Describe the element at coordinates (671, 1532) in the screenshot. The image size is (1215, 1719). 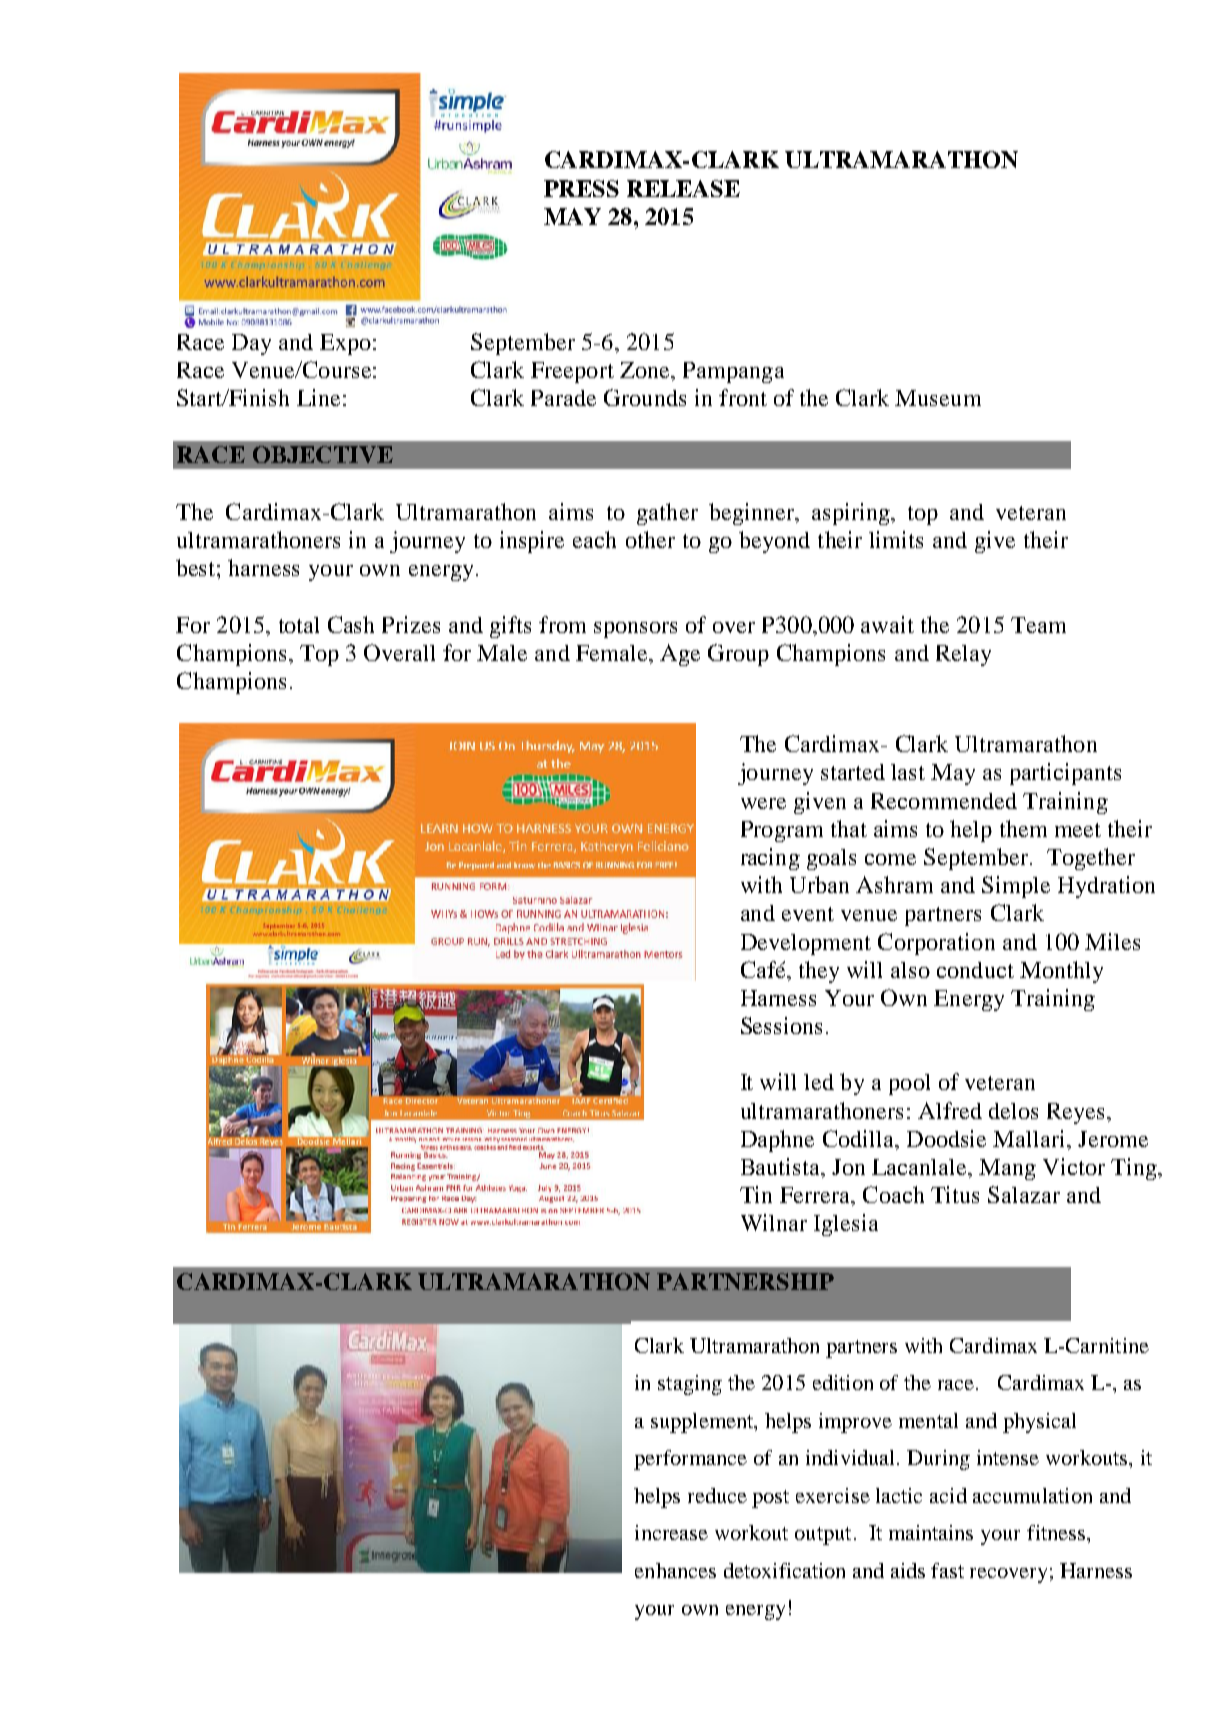
I see `increase` at that location.
